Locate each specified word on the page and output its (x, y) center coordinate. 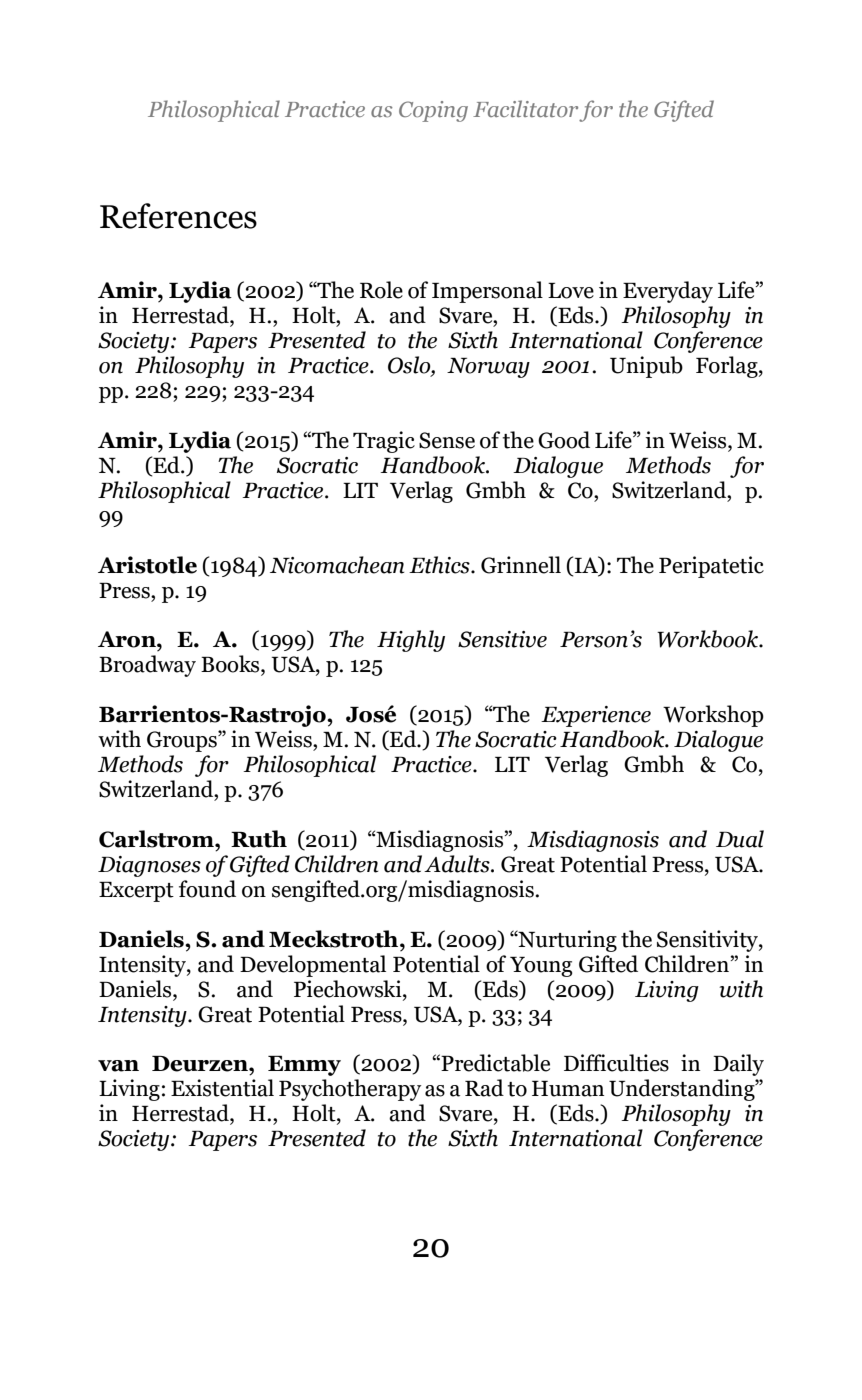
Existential (222, 1088)
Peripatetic (711, 567)
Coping (433, 111)
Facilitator (525, 108)
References (178, 216)
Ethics (440, 565)
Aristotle (147, 565)
